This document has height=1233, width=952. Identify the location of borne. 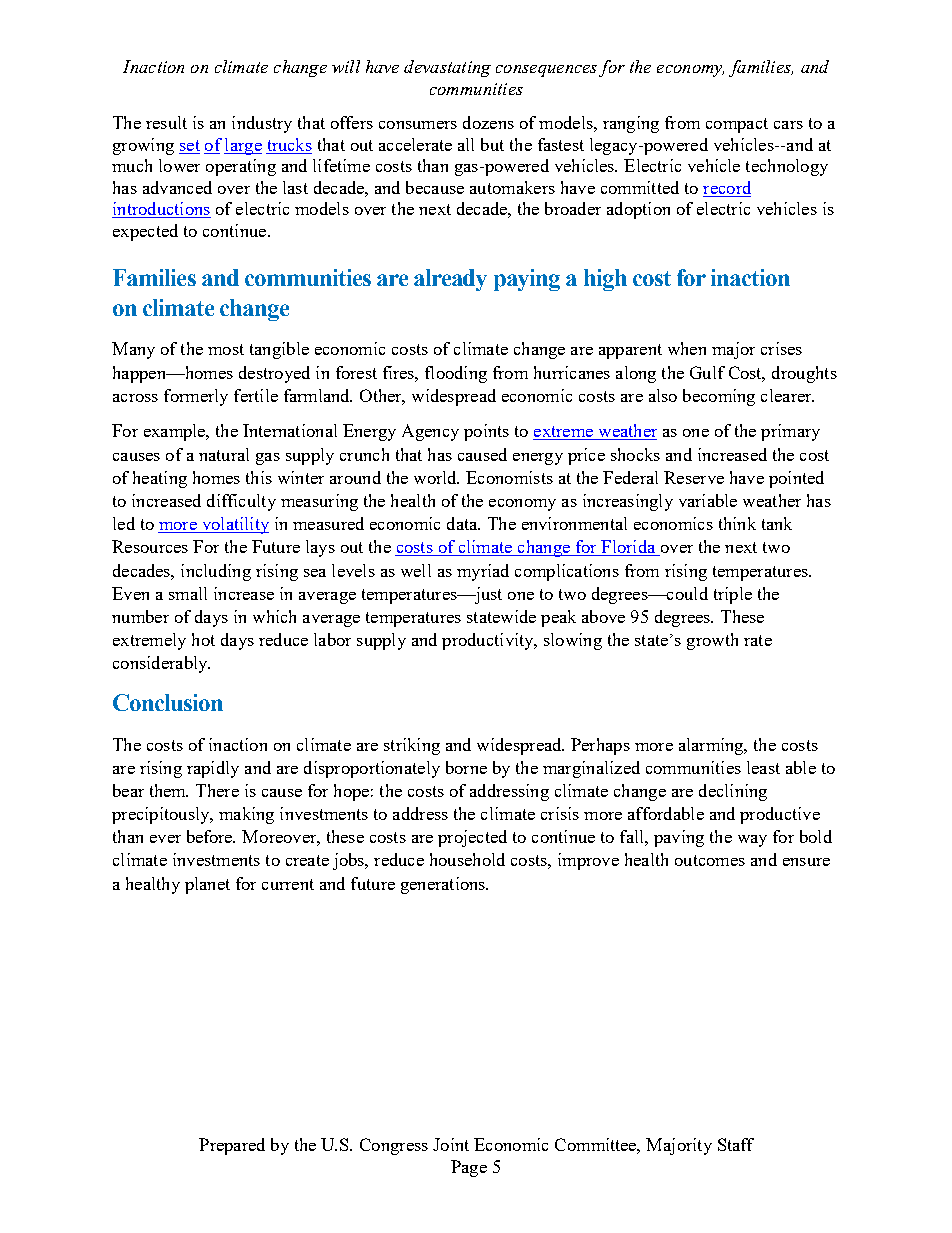
(466, 767).
